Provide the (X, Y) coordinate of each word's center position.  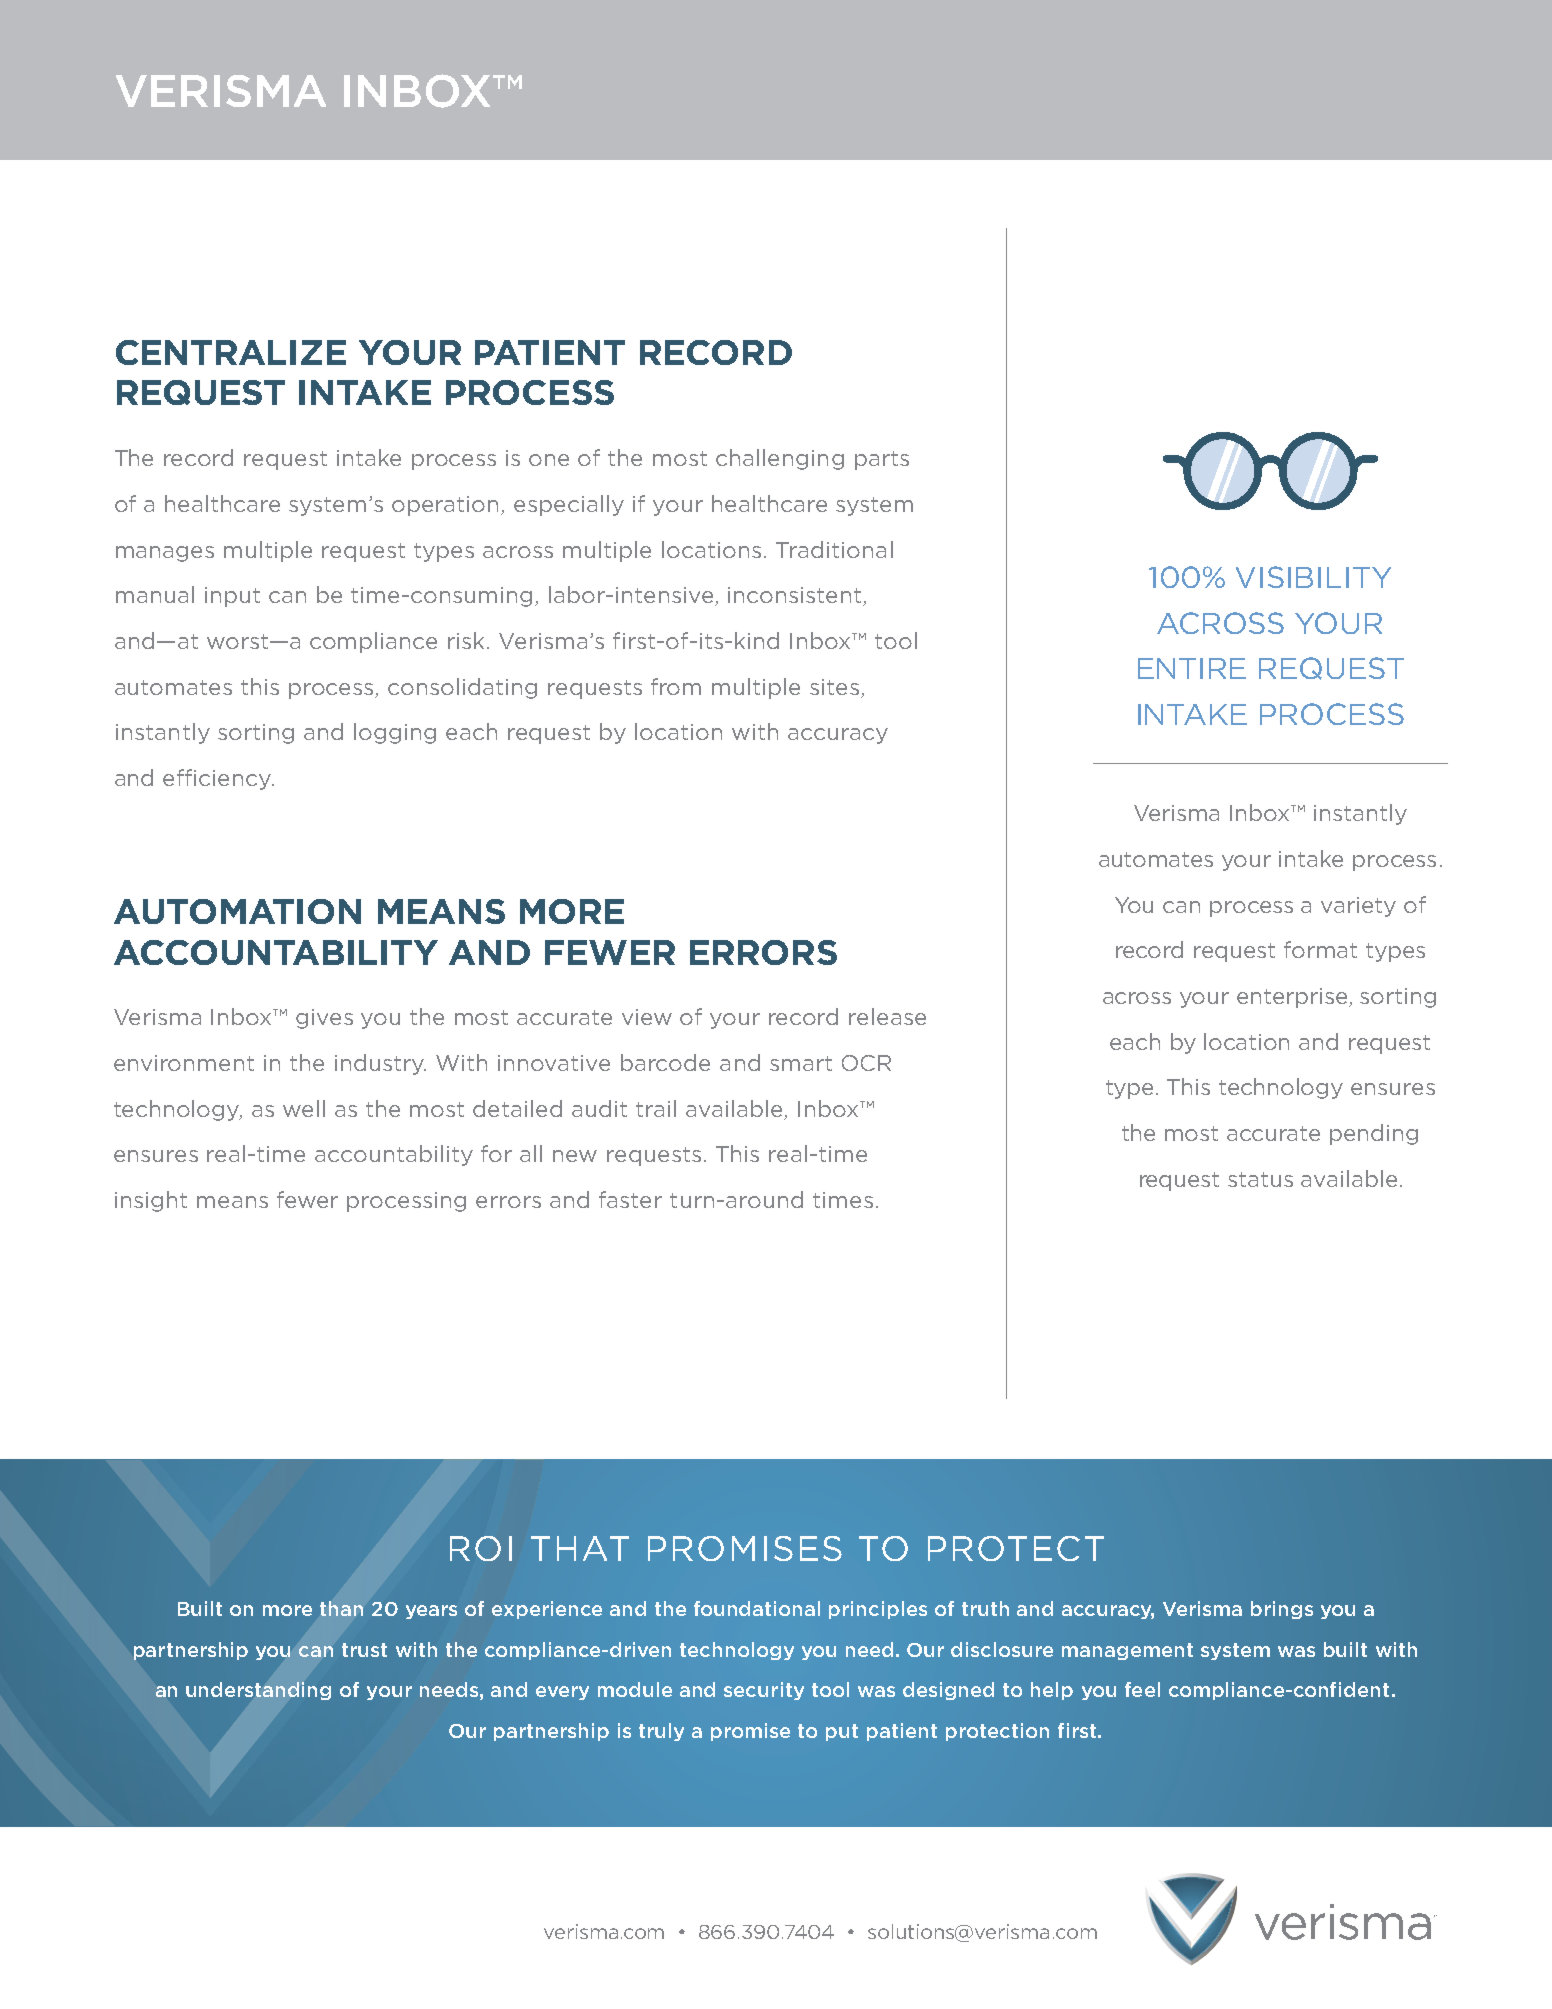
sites (834, 687)
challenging (780, 459)
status (1260, 1179)
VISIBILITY (1313, 577)
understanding (258, 1691)
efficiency (218, 779)
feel (1142, 1689)
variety (1358, 907)
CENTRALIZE (231, 352)
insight (151, 1201)
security (764, 1691)
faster (630, 1199)
